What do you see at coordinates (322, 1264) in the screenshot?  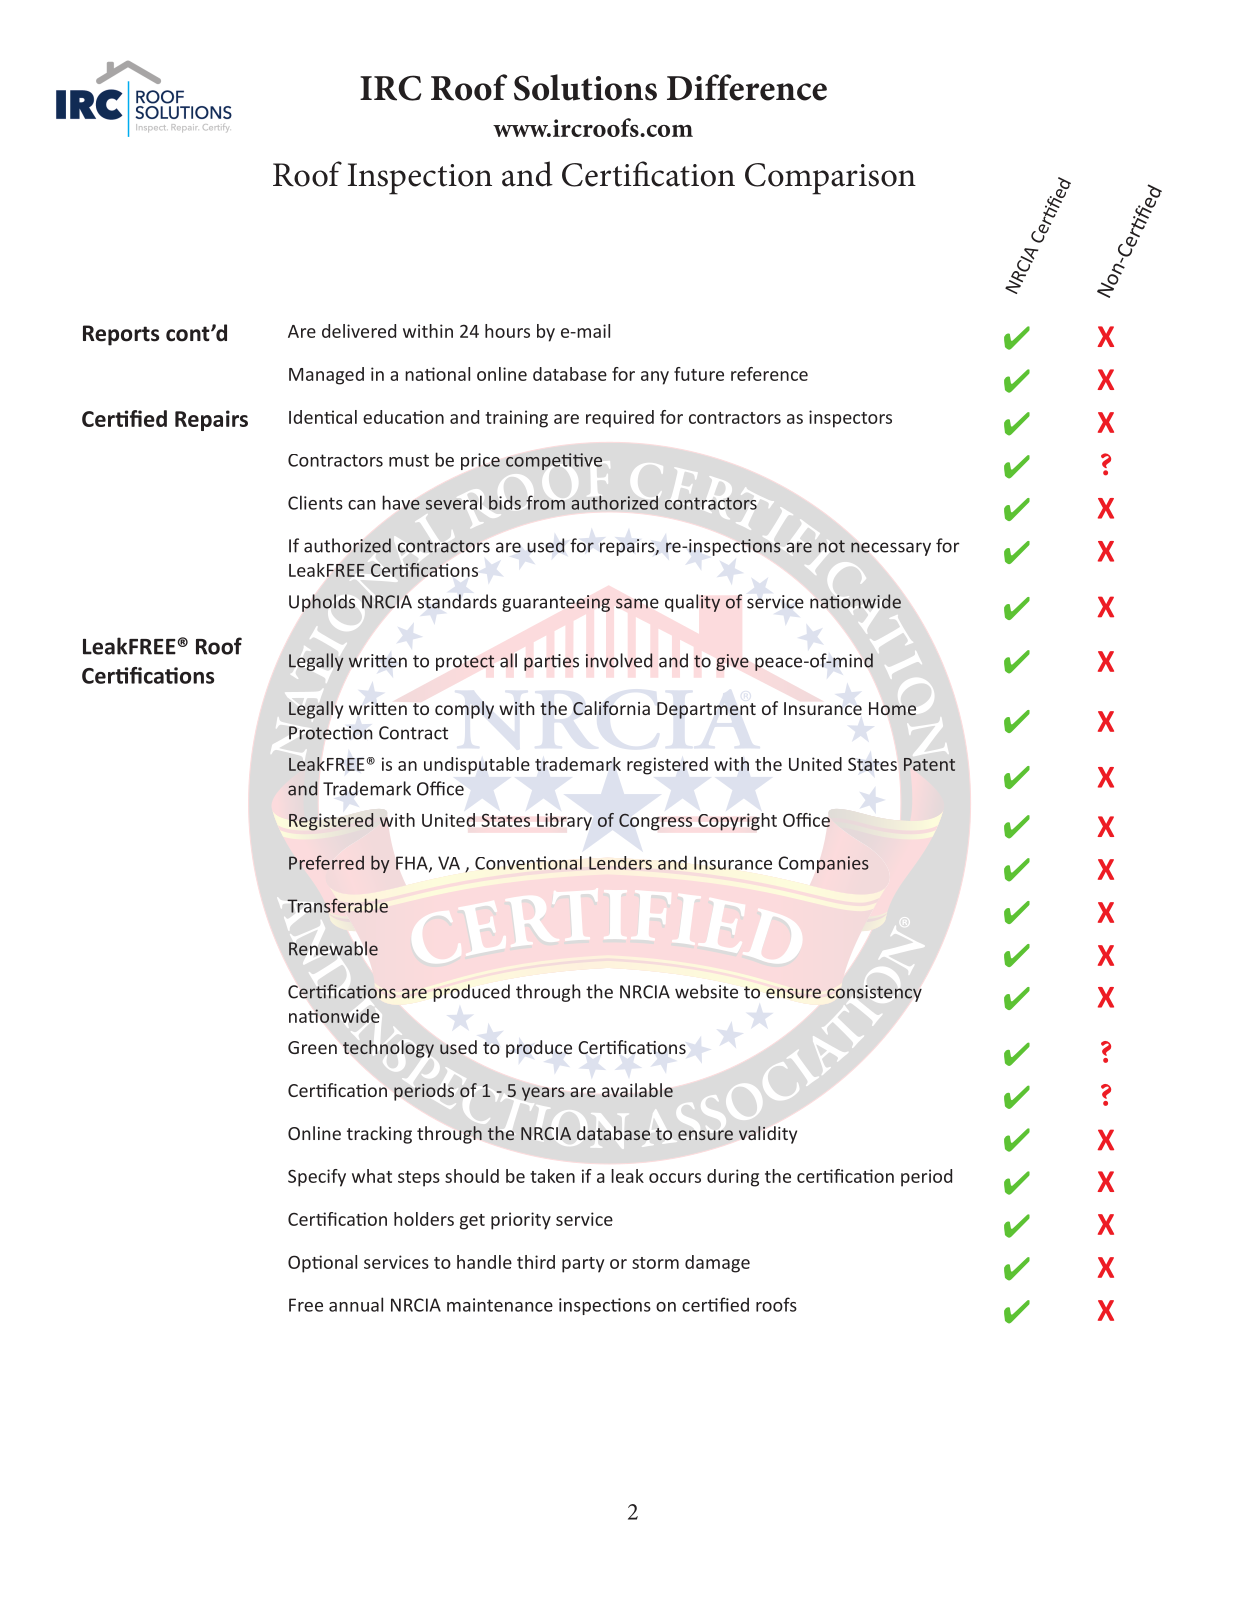 I see `Optional` at bounding box center [322, 1264].
